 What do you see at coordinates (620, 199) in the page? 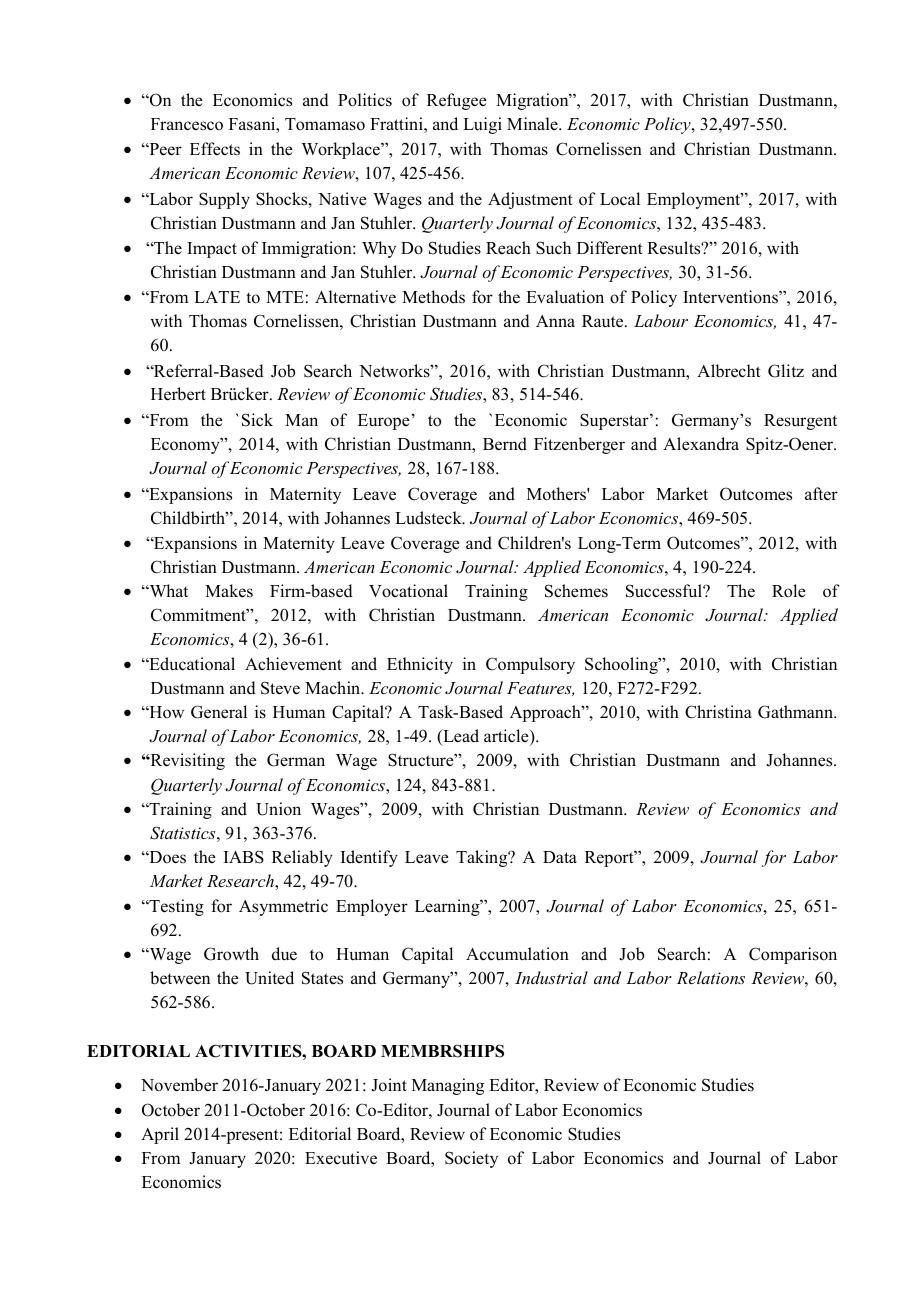
I see `Local` at bounding box center [620, 199].
